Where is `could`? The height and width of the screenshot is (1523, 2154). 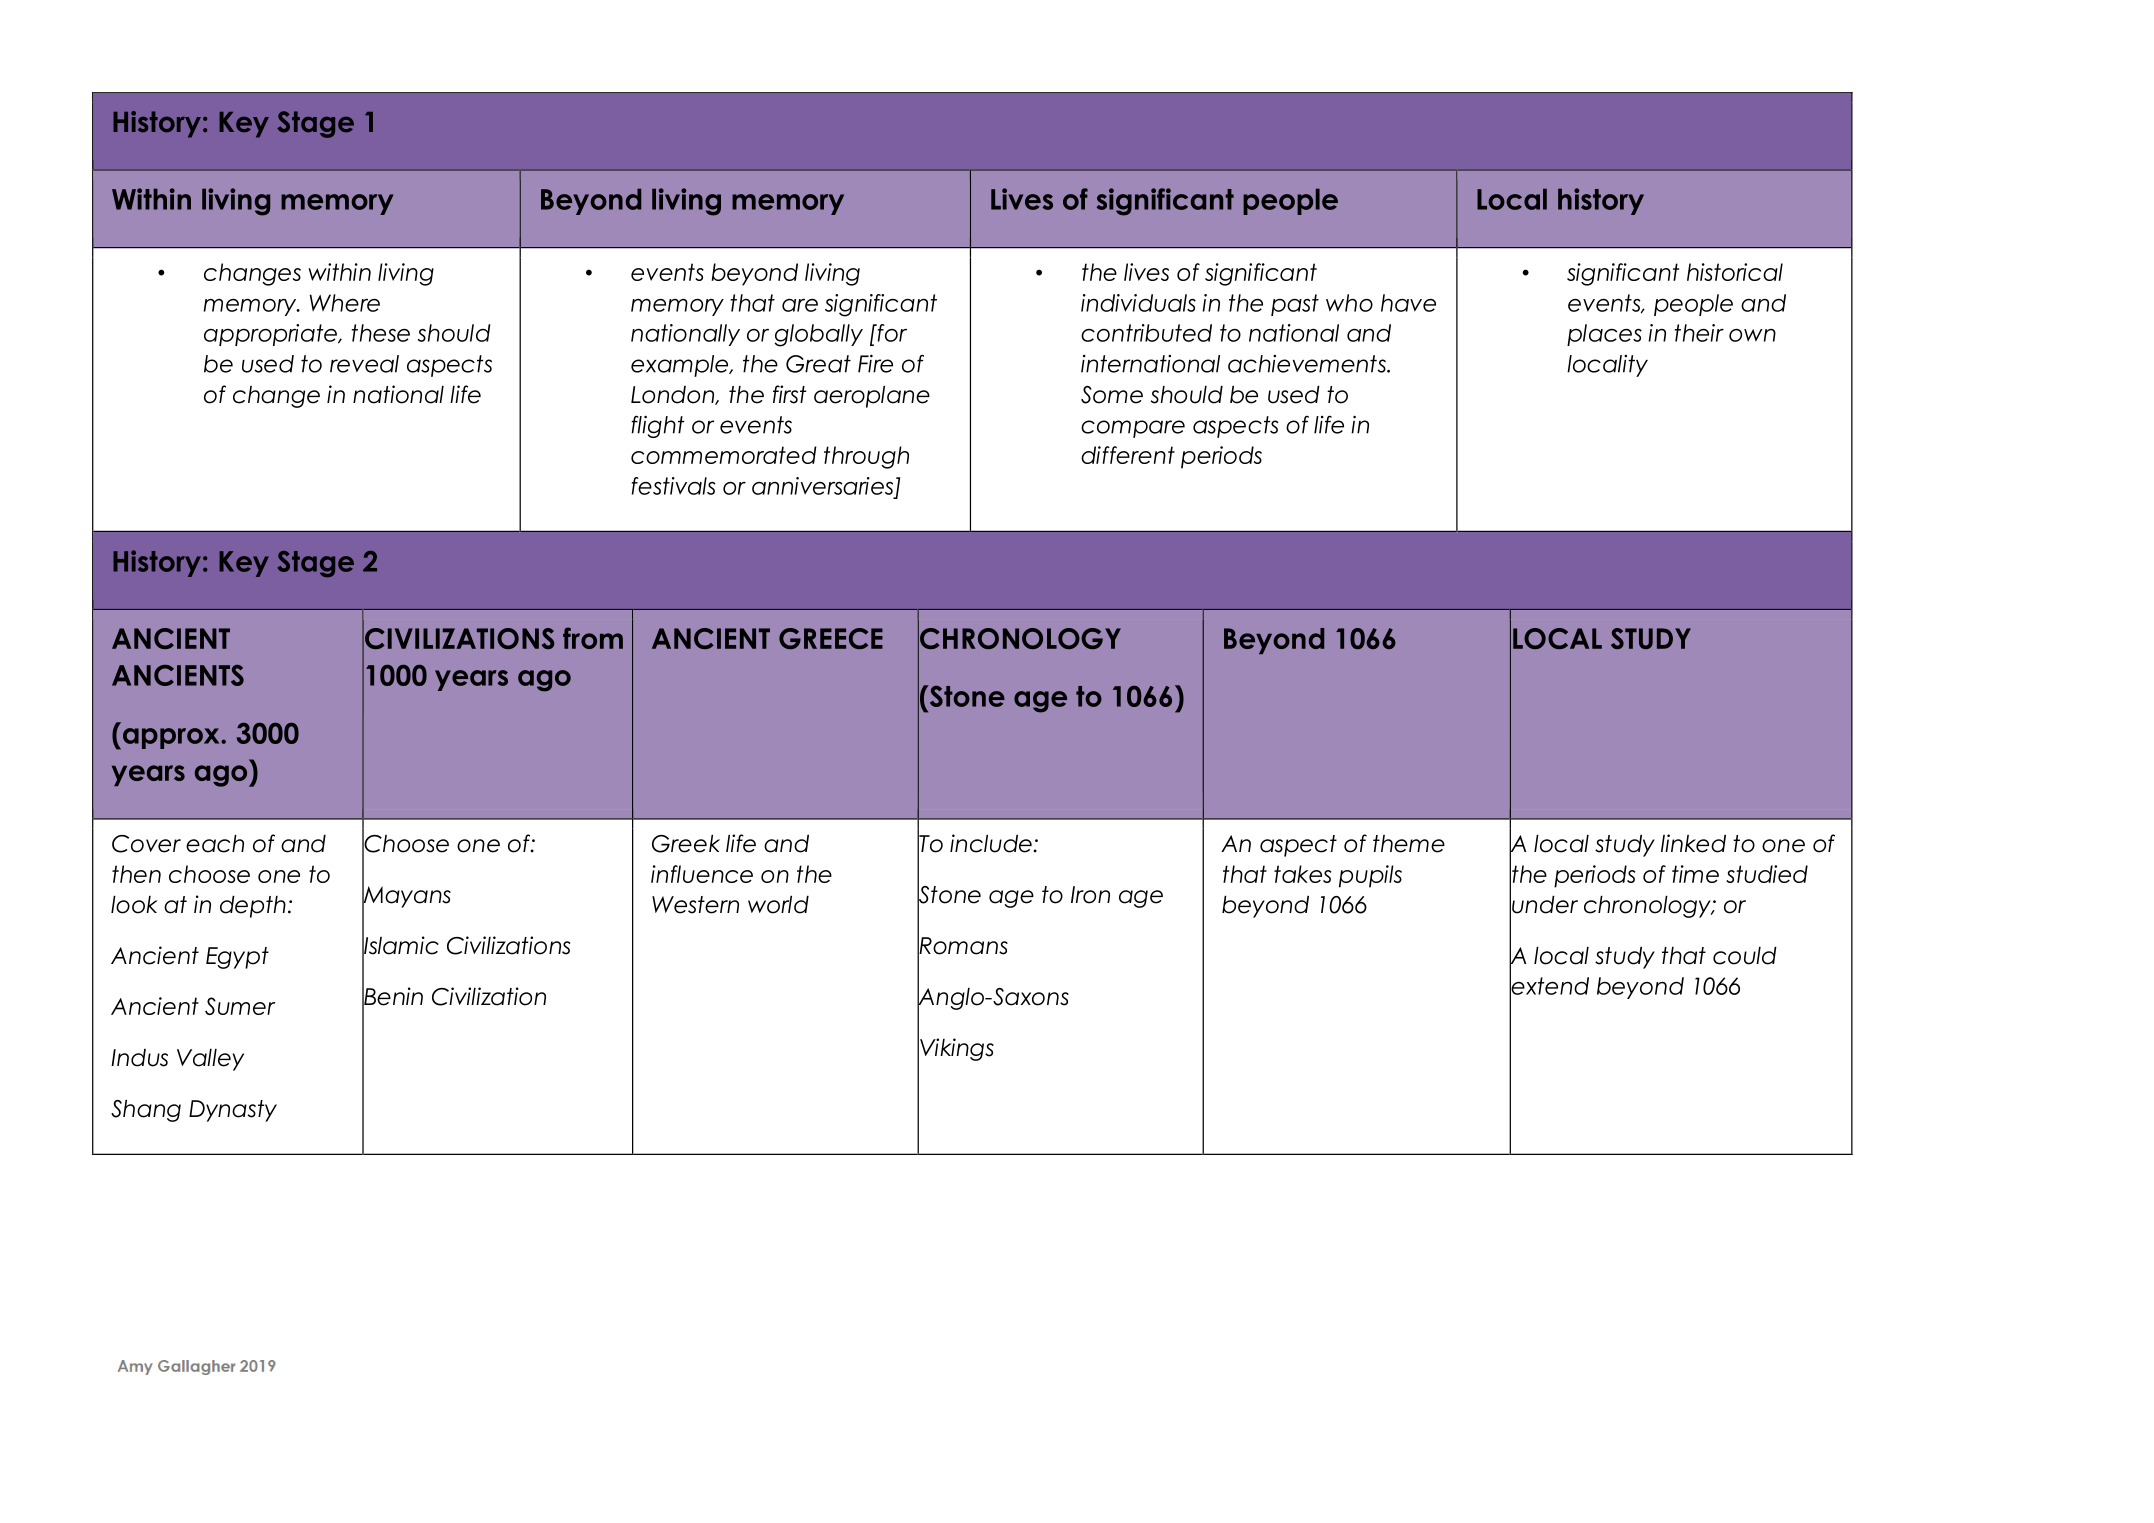 could is located at coordinates (1745, 956).
